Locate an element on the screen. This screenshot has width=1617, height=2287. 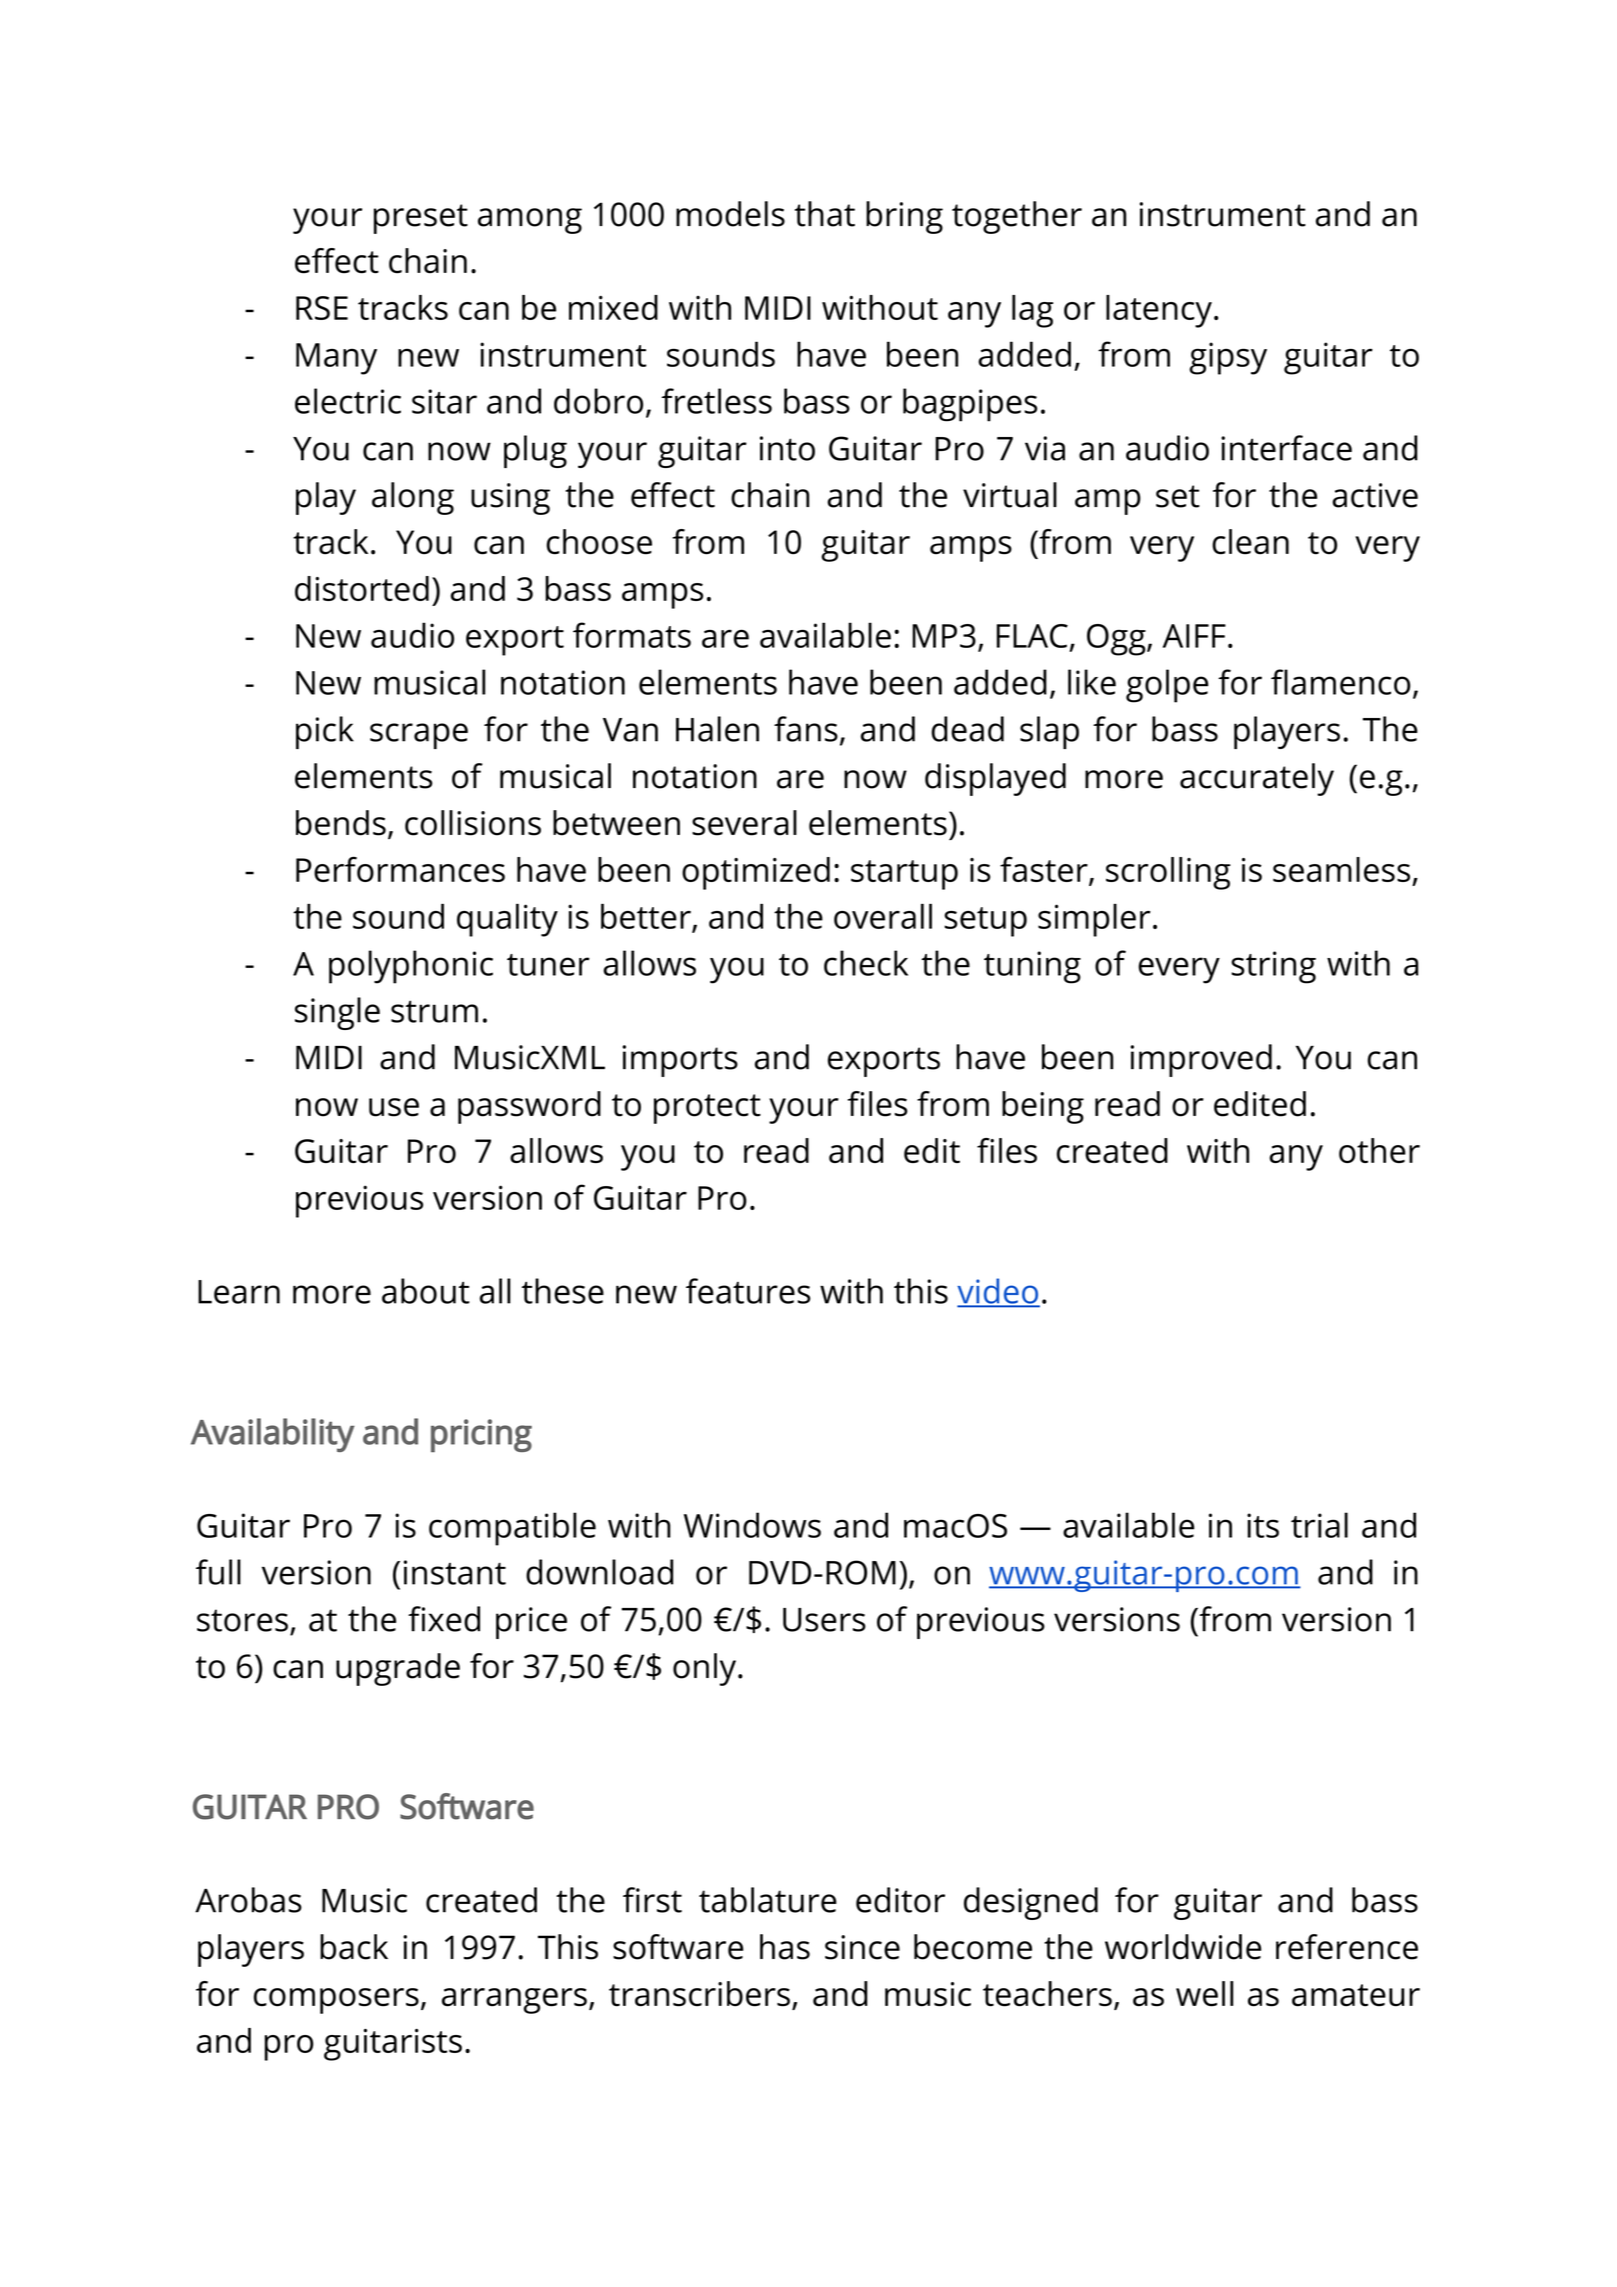
single is located at coordinates (337, 1013).
